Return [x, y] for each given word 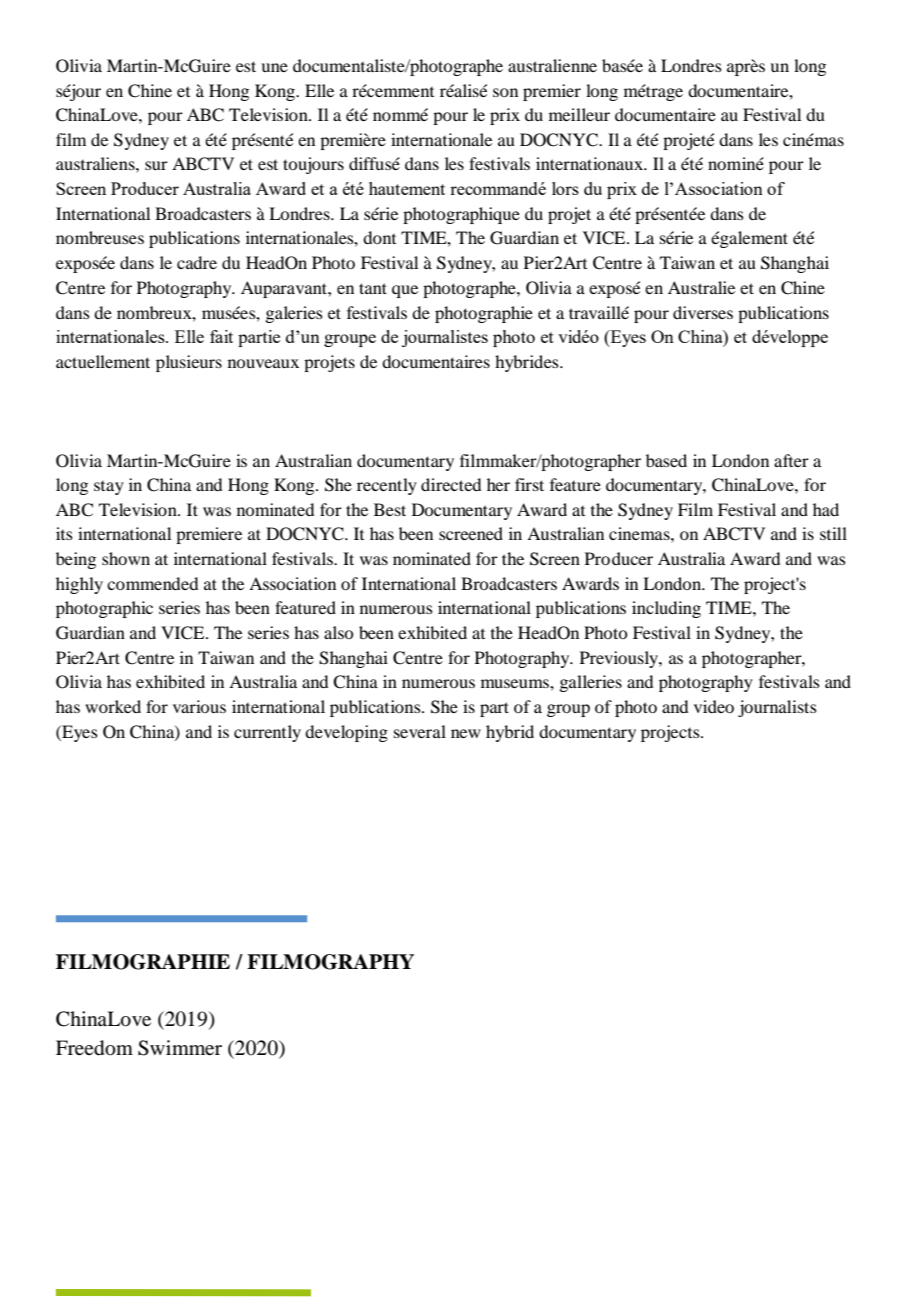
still [833, 533]
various [199, 706]
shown [126, 558]
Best [390, 509]
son [505, 92]
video [714, 706]
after [791, 460]
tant [373, 288]
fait [221, 336]
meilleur [579, 114]
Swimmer [180, 1048]
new [466, 733]
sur [156, 165]
